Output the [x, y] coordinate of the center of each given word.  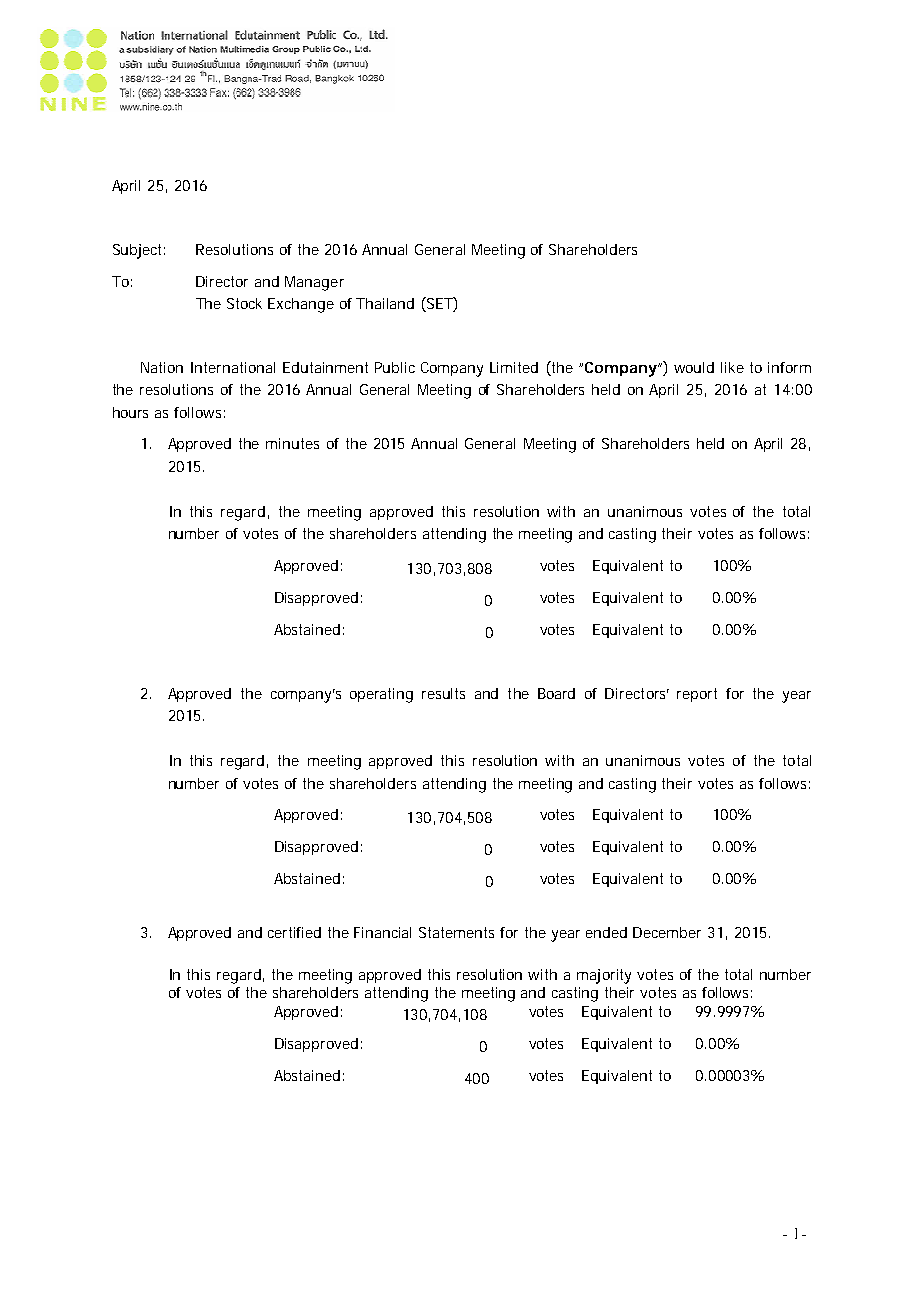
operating [381, 695]
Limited [514, 367]
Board [556, 693]
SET [439, 304]
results [443, 693]
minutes [292, 443]
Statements [456, 932]
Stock [244, 303]
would [694, 367]
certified [294, 932]
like [732, 367]
